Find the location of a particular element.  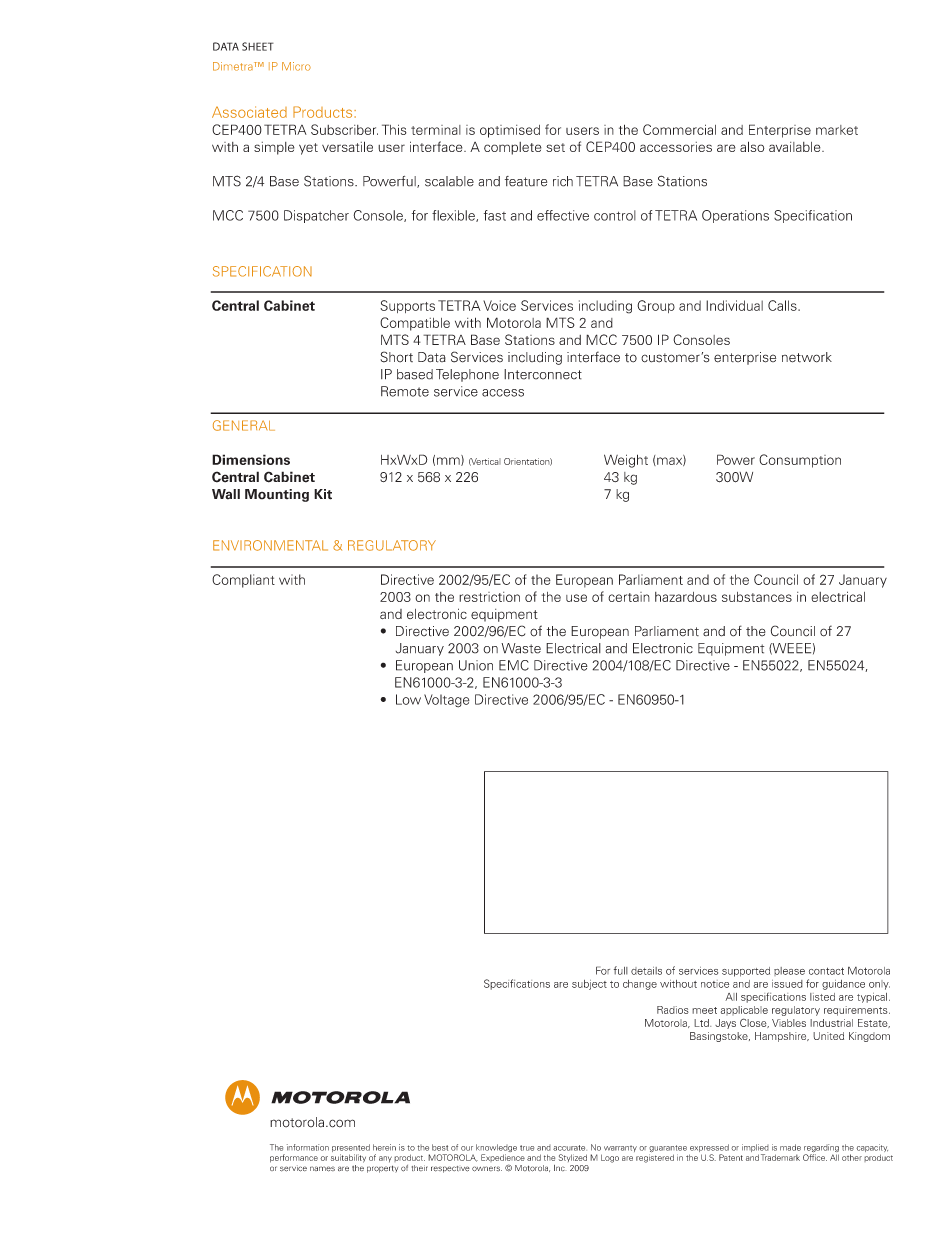

optimised is located at coordinates (510, 131).
